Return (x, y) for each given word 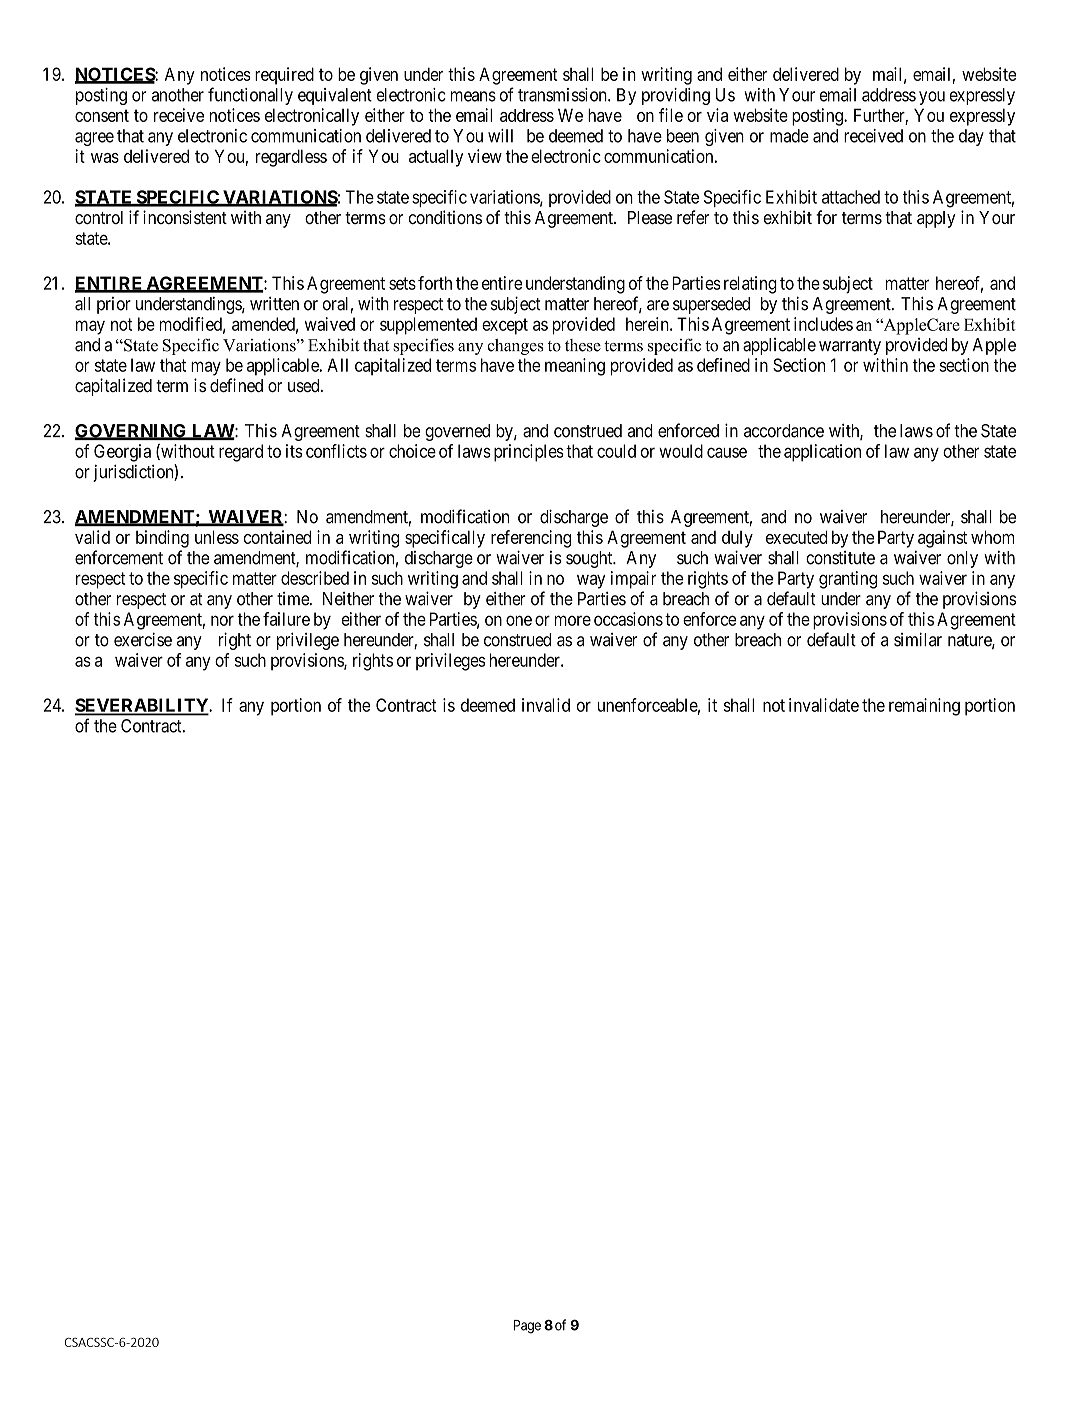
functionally (250, 96)
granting (848, 580)
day (971, 137)
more (573, 620)
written (274, 304)
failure (286, 619)
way (591, 581)
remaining (924, 707)
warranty (850, 347)
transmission (563, 95)
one (519, 620)
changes (515, 347)
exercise (143, 639)
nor (222, 620)
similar (918, 639)
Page (527, 1327)
